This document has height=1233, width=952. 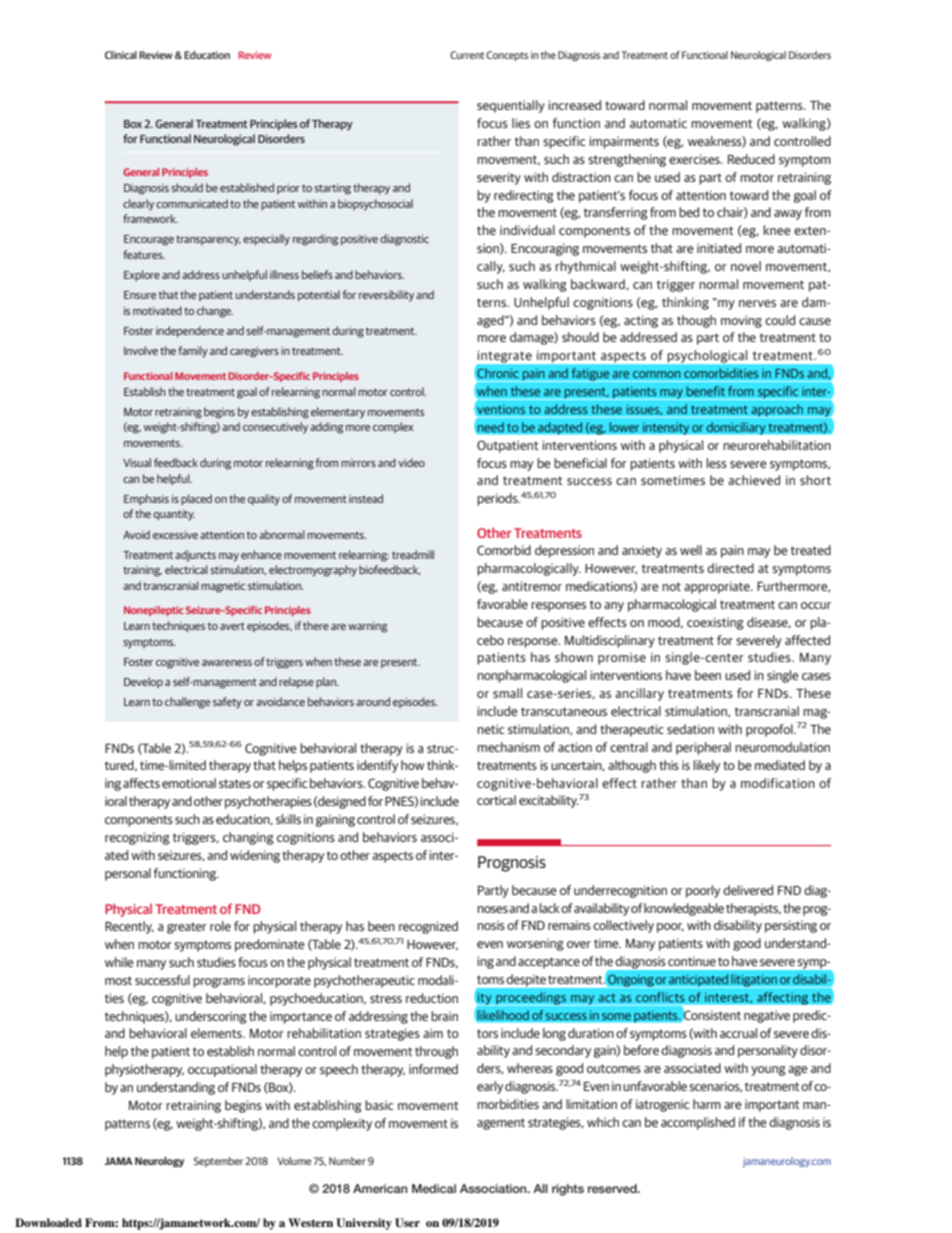 I want to click on psychological, so click(x=707, y=356).
